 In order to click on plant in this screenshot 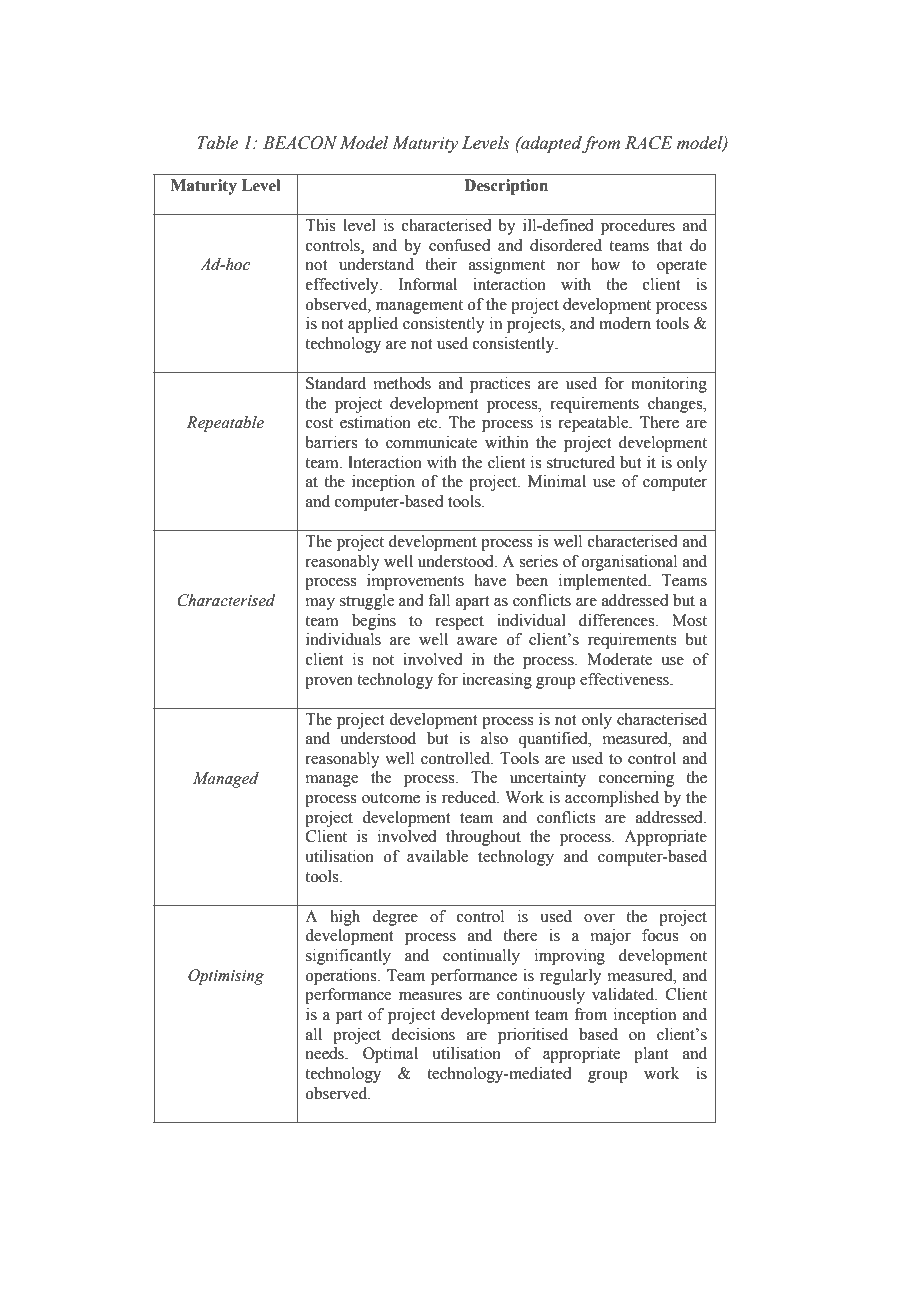, I will do `click(651, 1055)`.
